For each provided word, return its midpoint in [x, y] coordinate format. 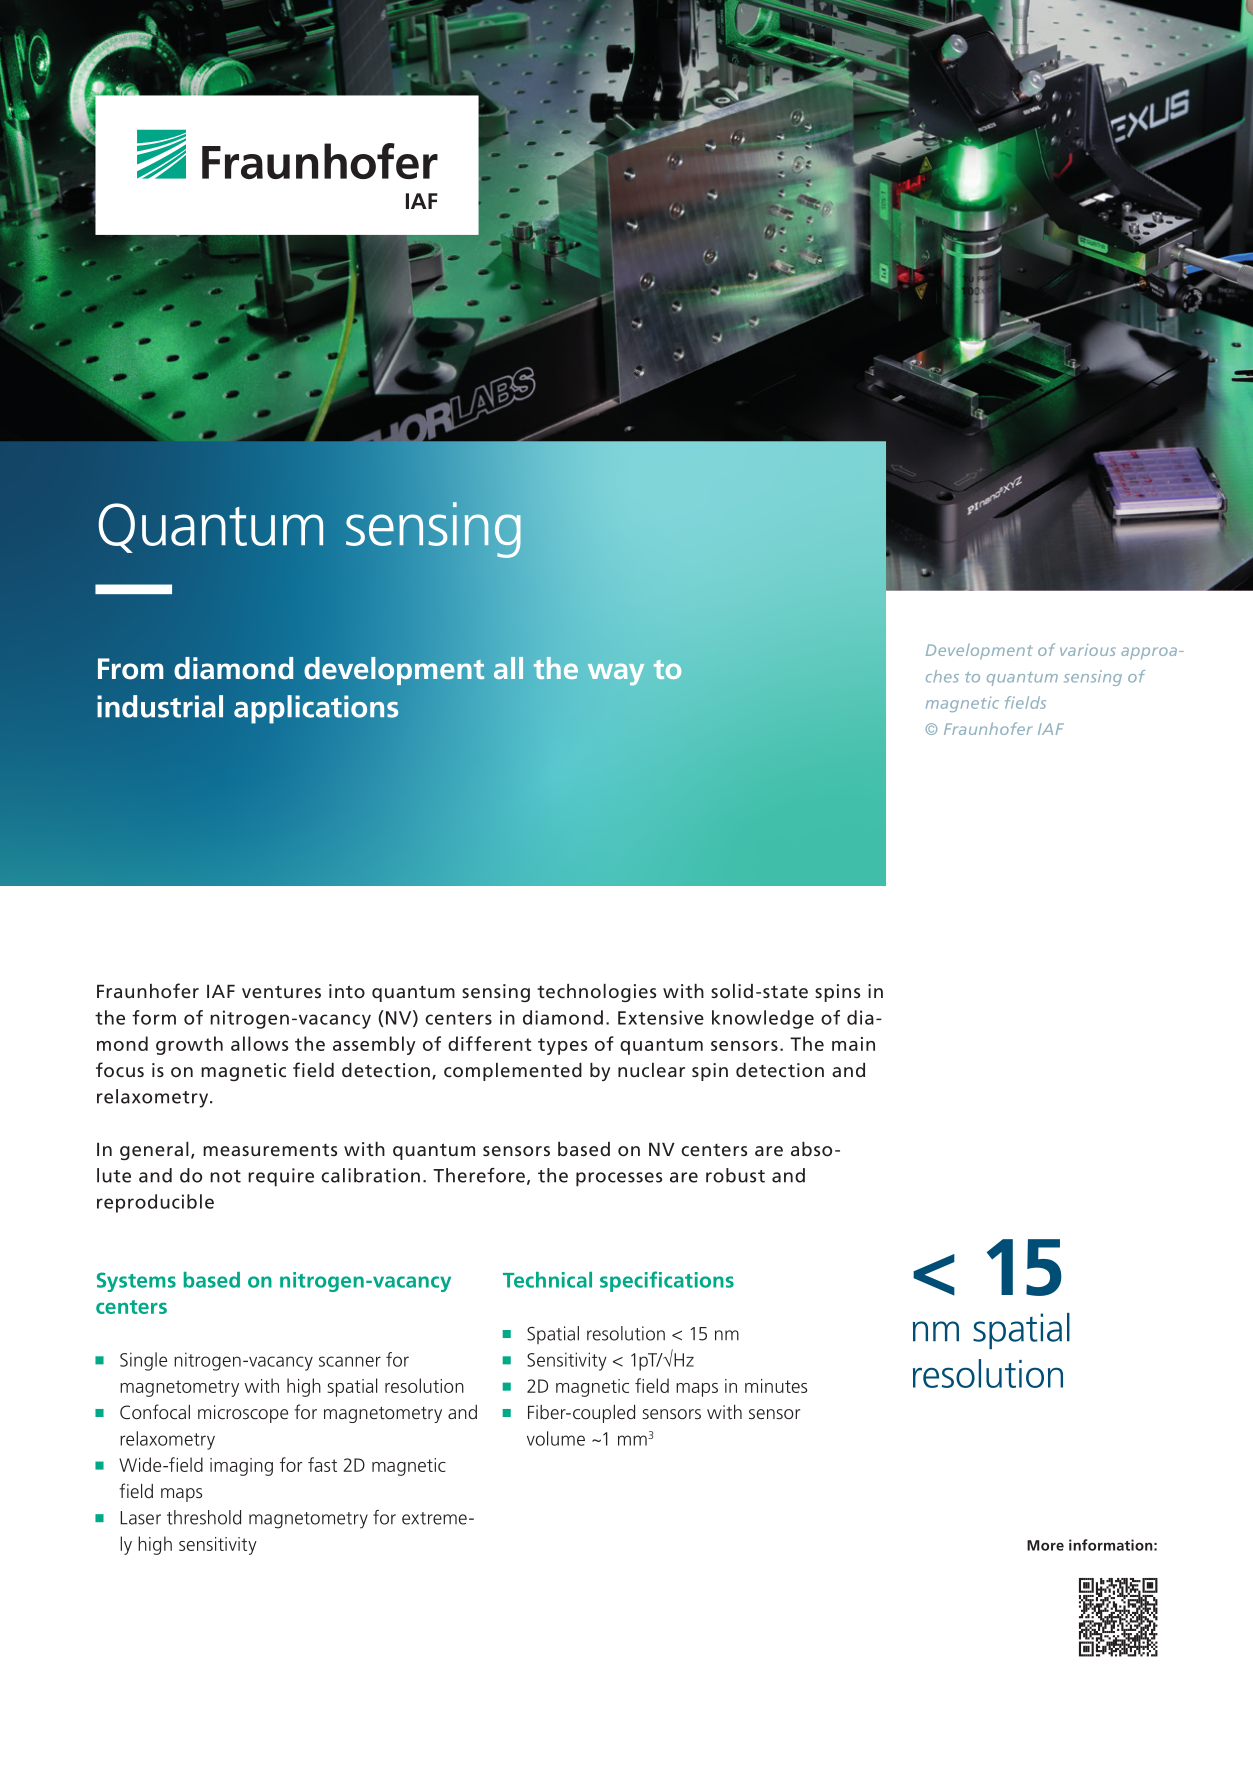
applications [316, 709]
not [225, 1176]
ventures [281, 991]
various [1088, 650]
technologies [596, 993]
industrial [160, 706]
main [853, 1044]
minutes [776, 1386]
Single [143, 1361]
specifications [667, 1281]
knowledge [763, 1019]
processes [619, 1179]
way [616, 674]
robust [735, 1175]
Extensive [661, 1017]
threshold [204, 1517]
